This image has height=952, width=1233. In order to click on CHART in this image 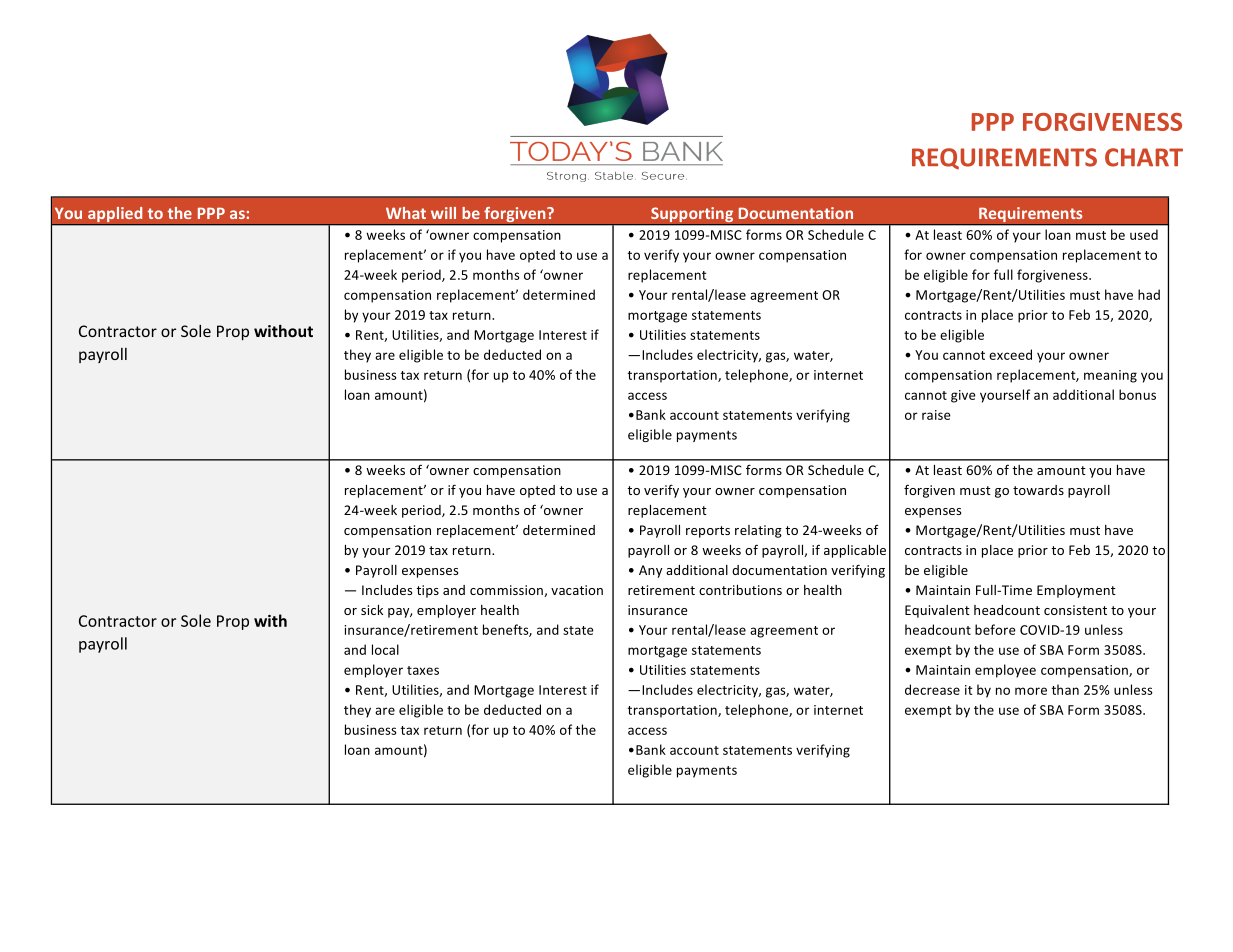, I will do `click(1144, 157)`.
